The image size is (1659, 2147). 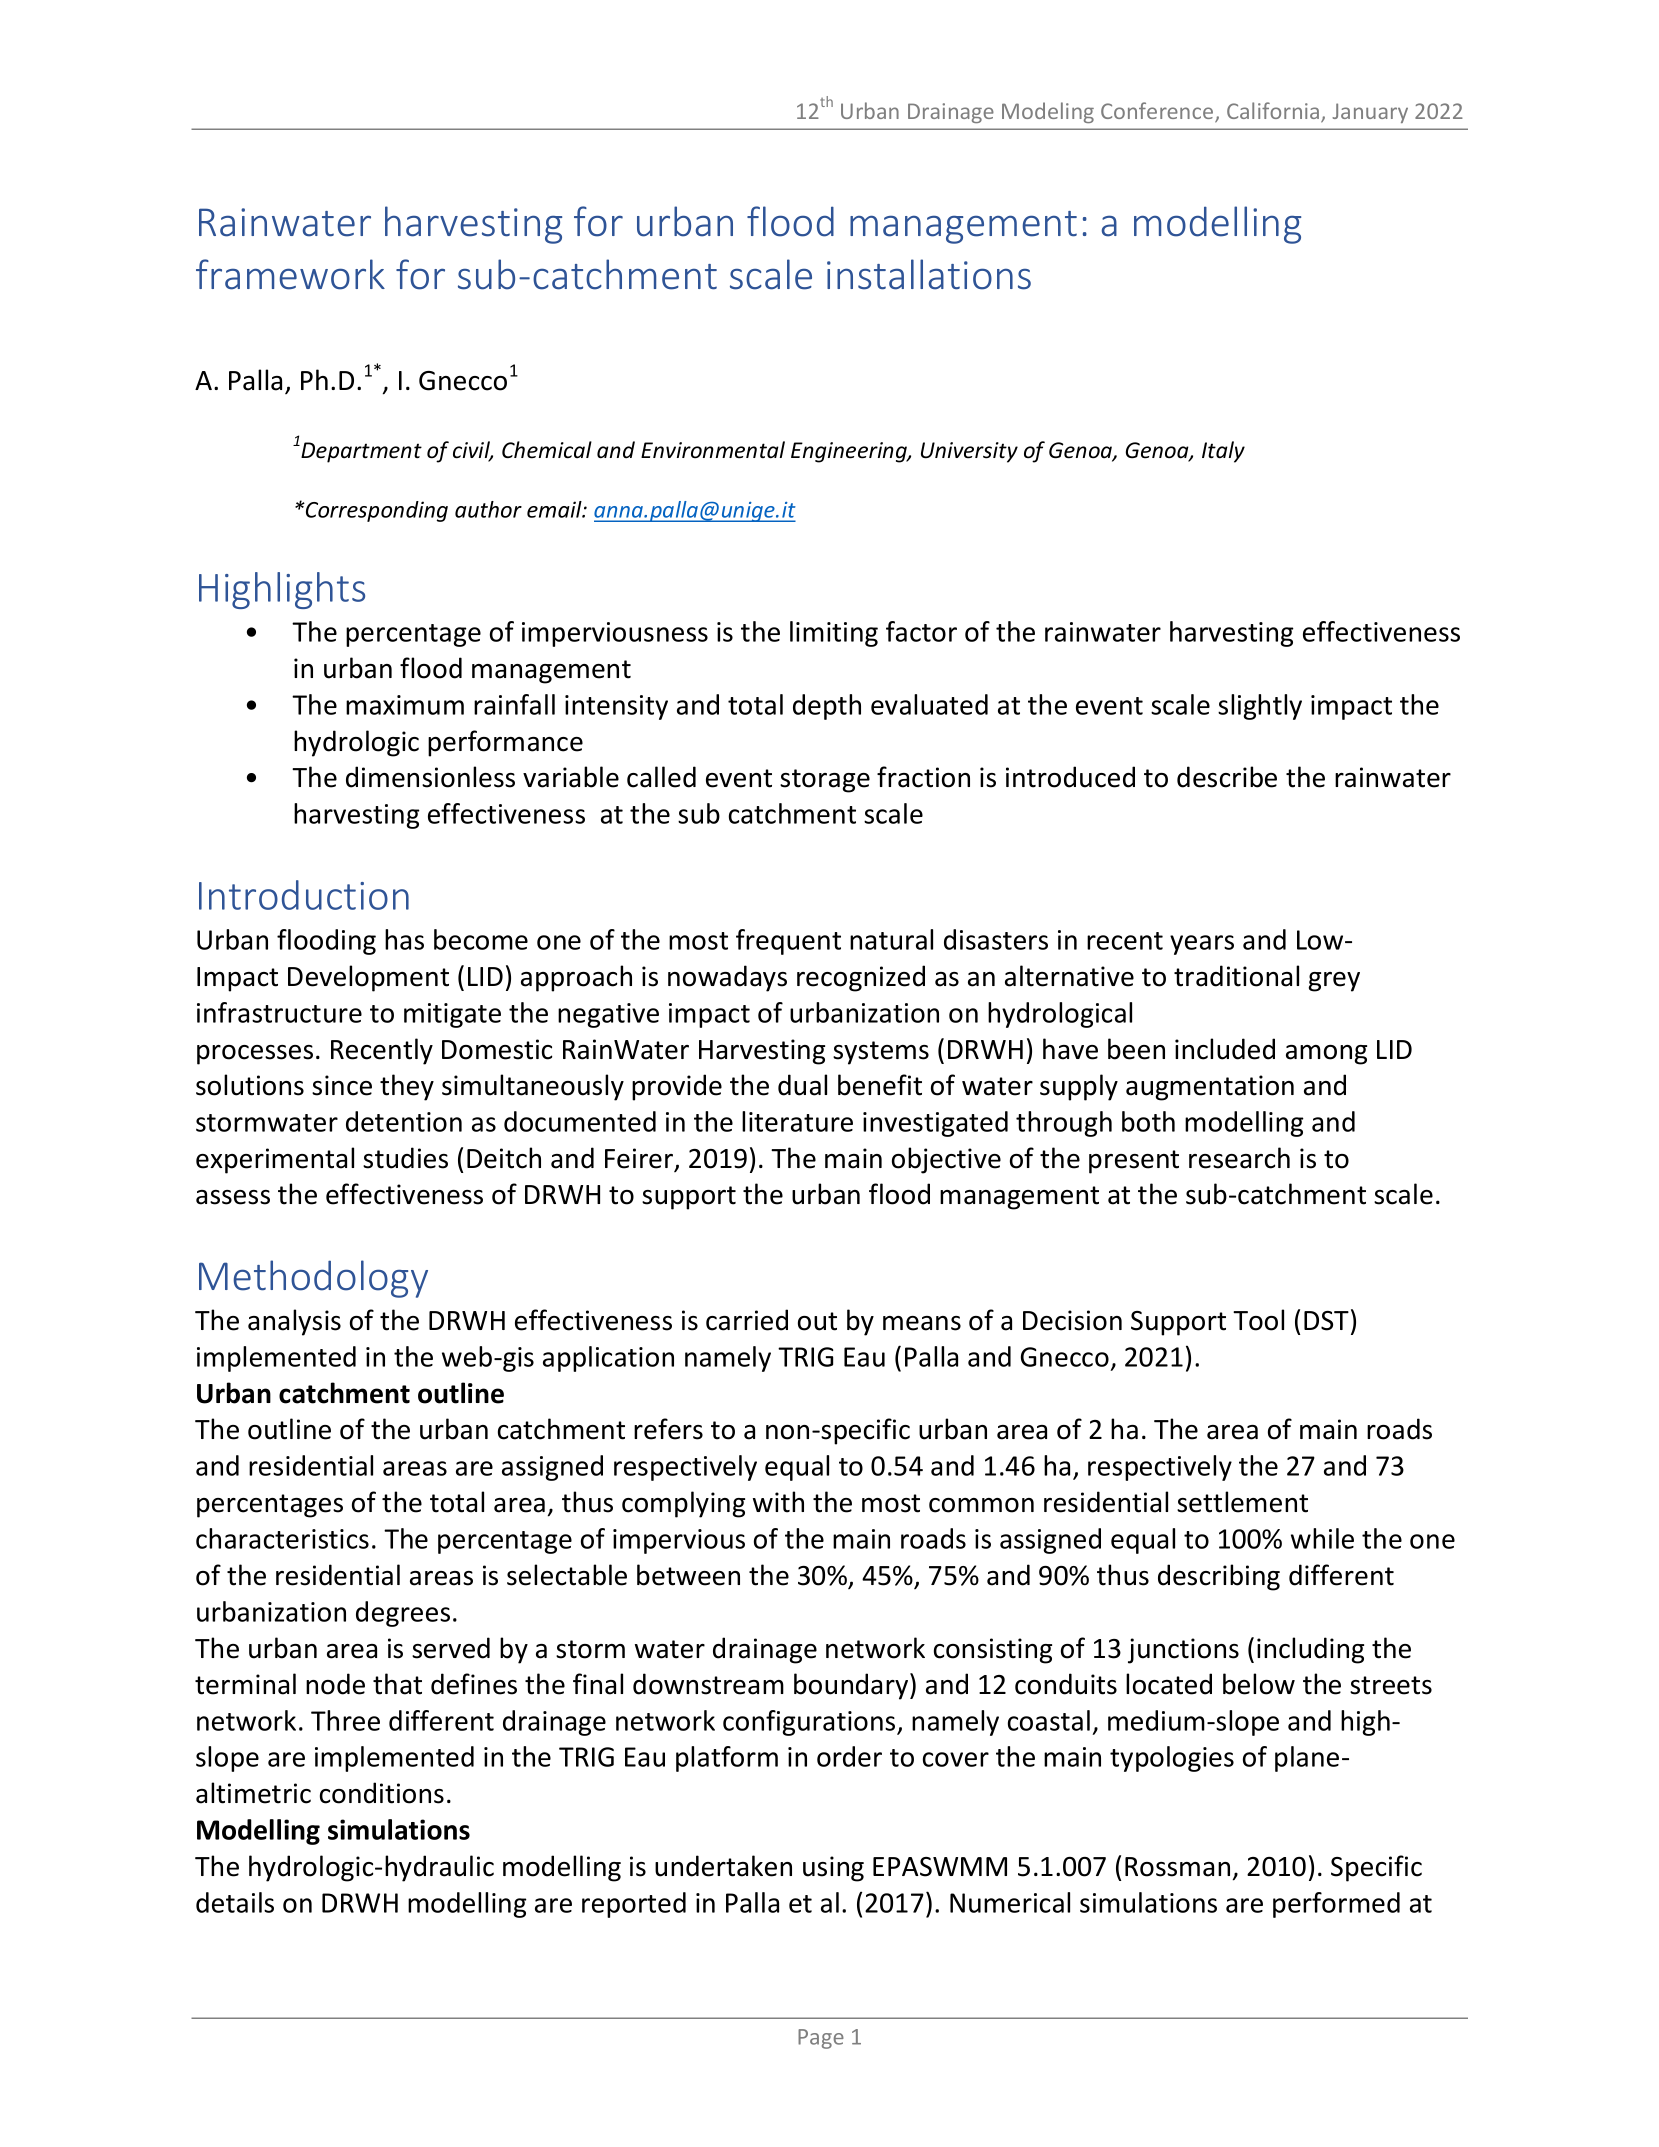 I want to click on slightly, so click(x=1260, y=707).
